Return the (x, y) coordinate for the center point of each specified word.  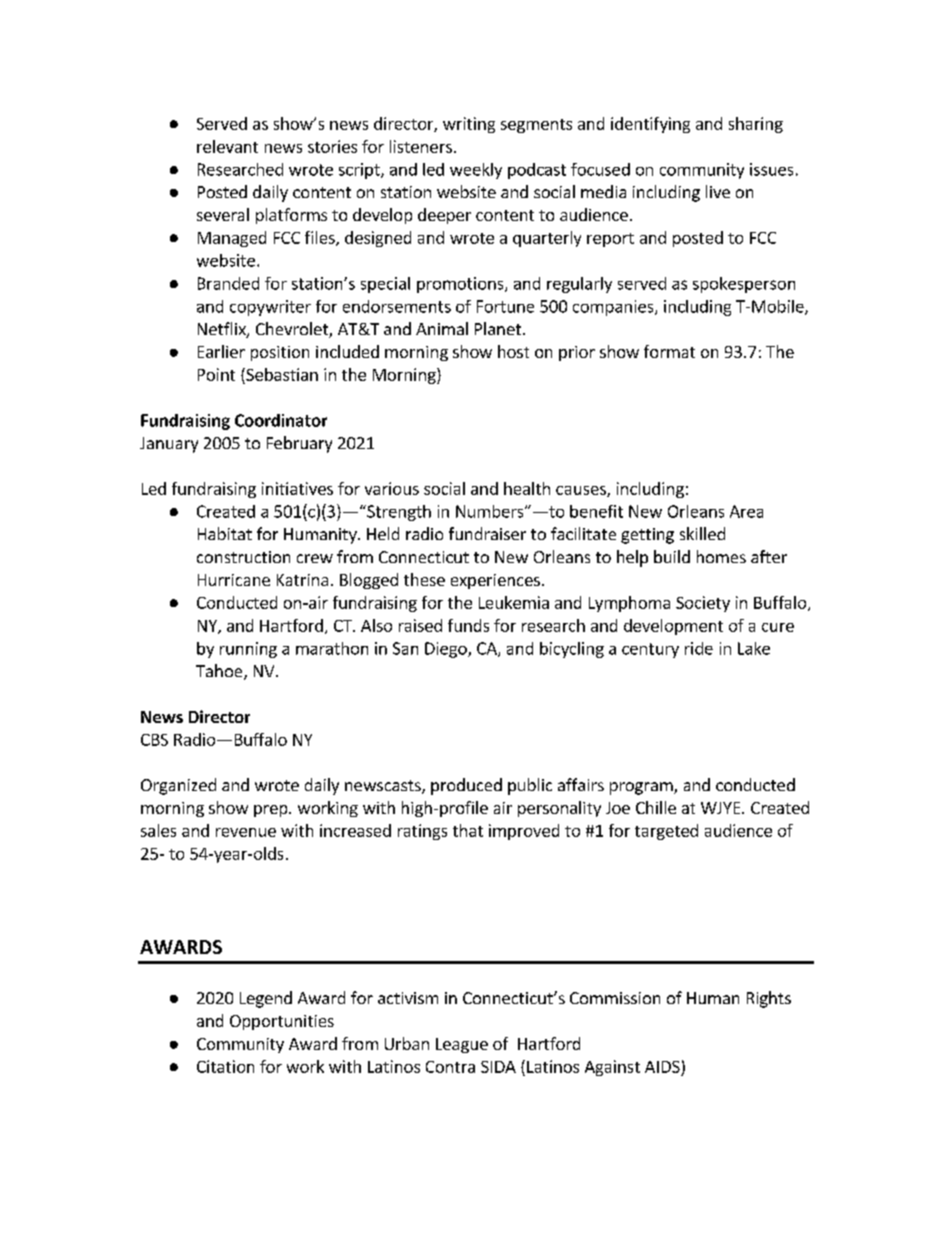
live (718, 191)
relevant (227, 146)
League (462, 1045)
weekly (476, 171)
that (468, 830)
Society (703, 604)
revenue (246, 832)
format (669, 351)
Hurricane (234, 580)
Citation (225, 1066)
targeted (666, 832)
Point (216, 374)
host (513, 351)
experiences (495, 581)
